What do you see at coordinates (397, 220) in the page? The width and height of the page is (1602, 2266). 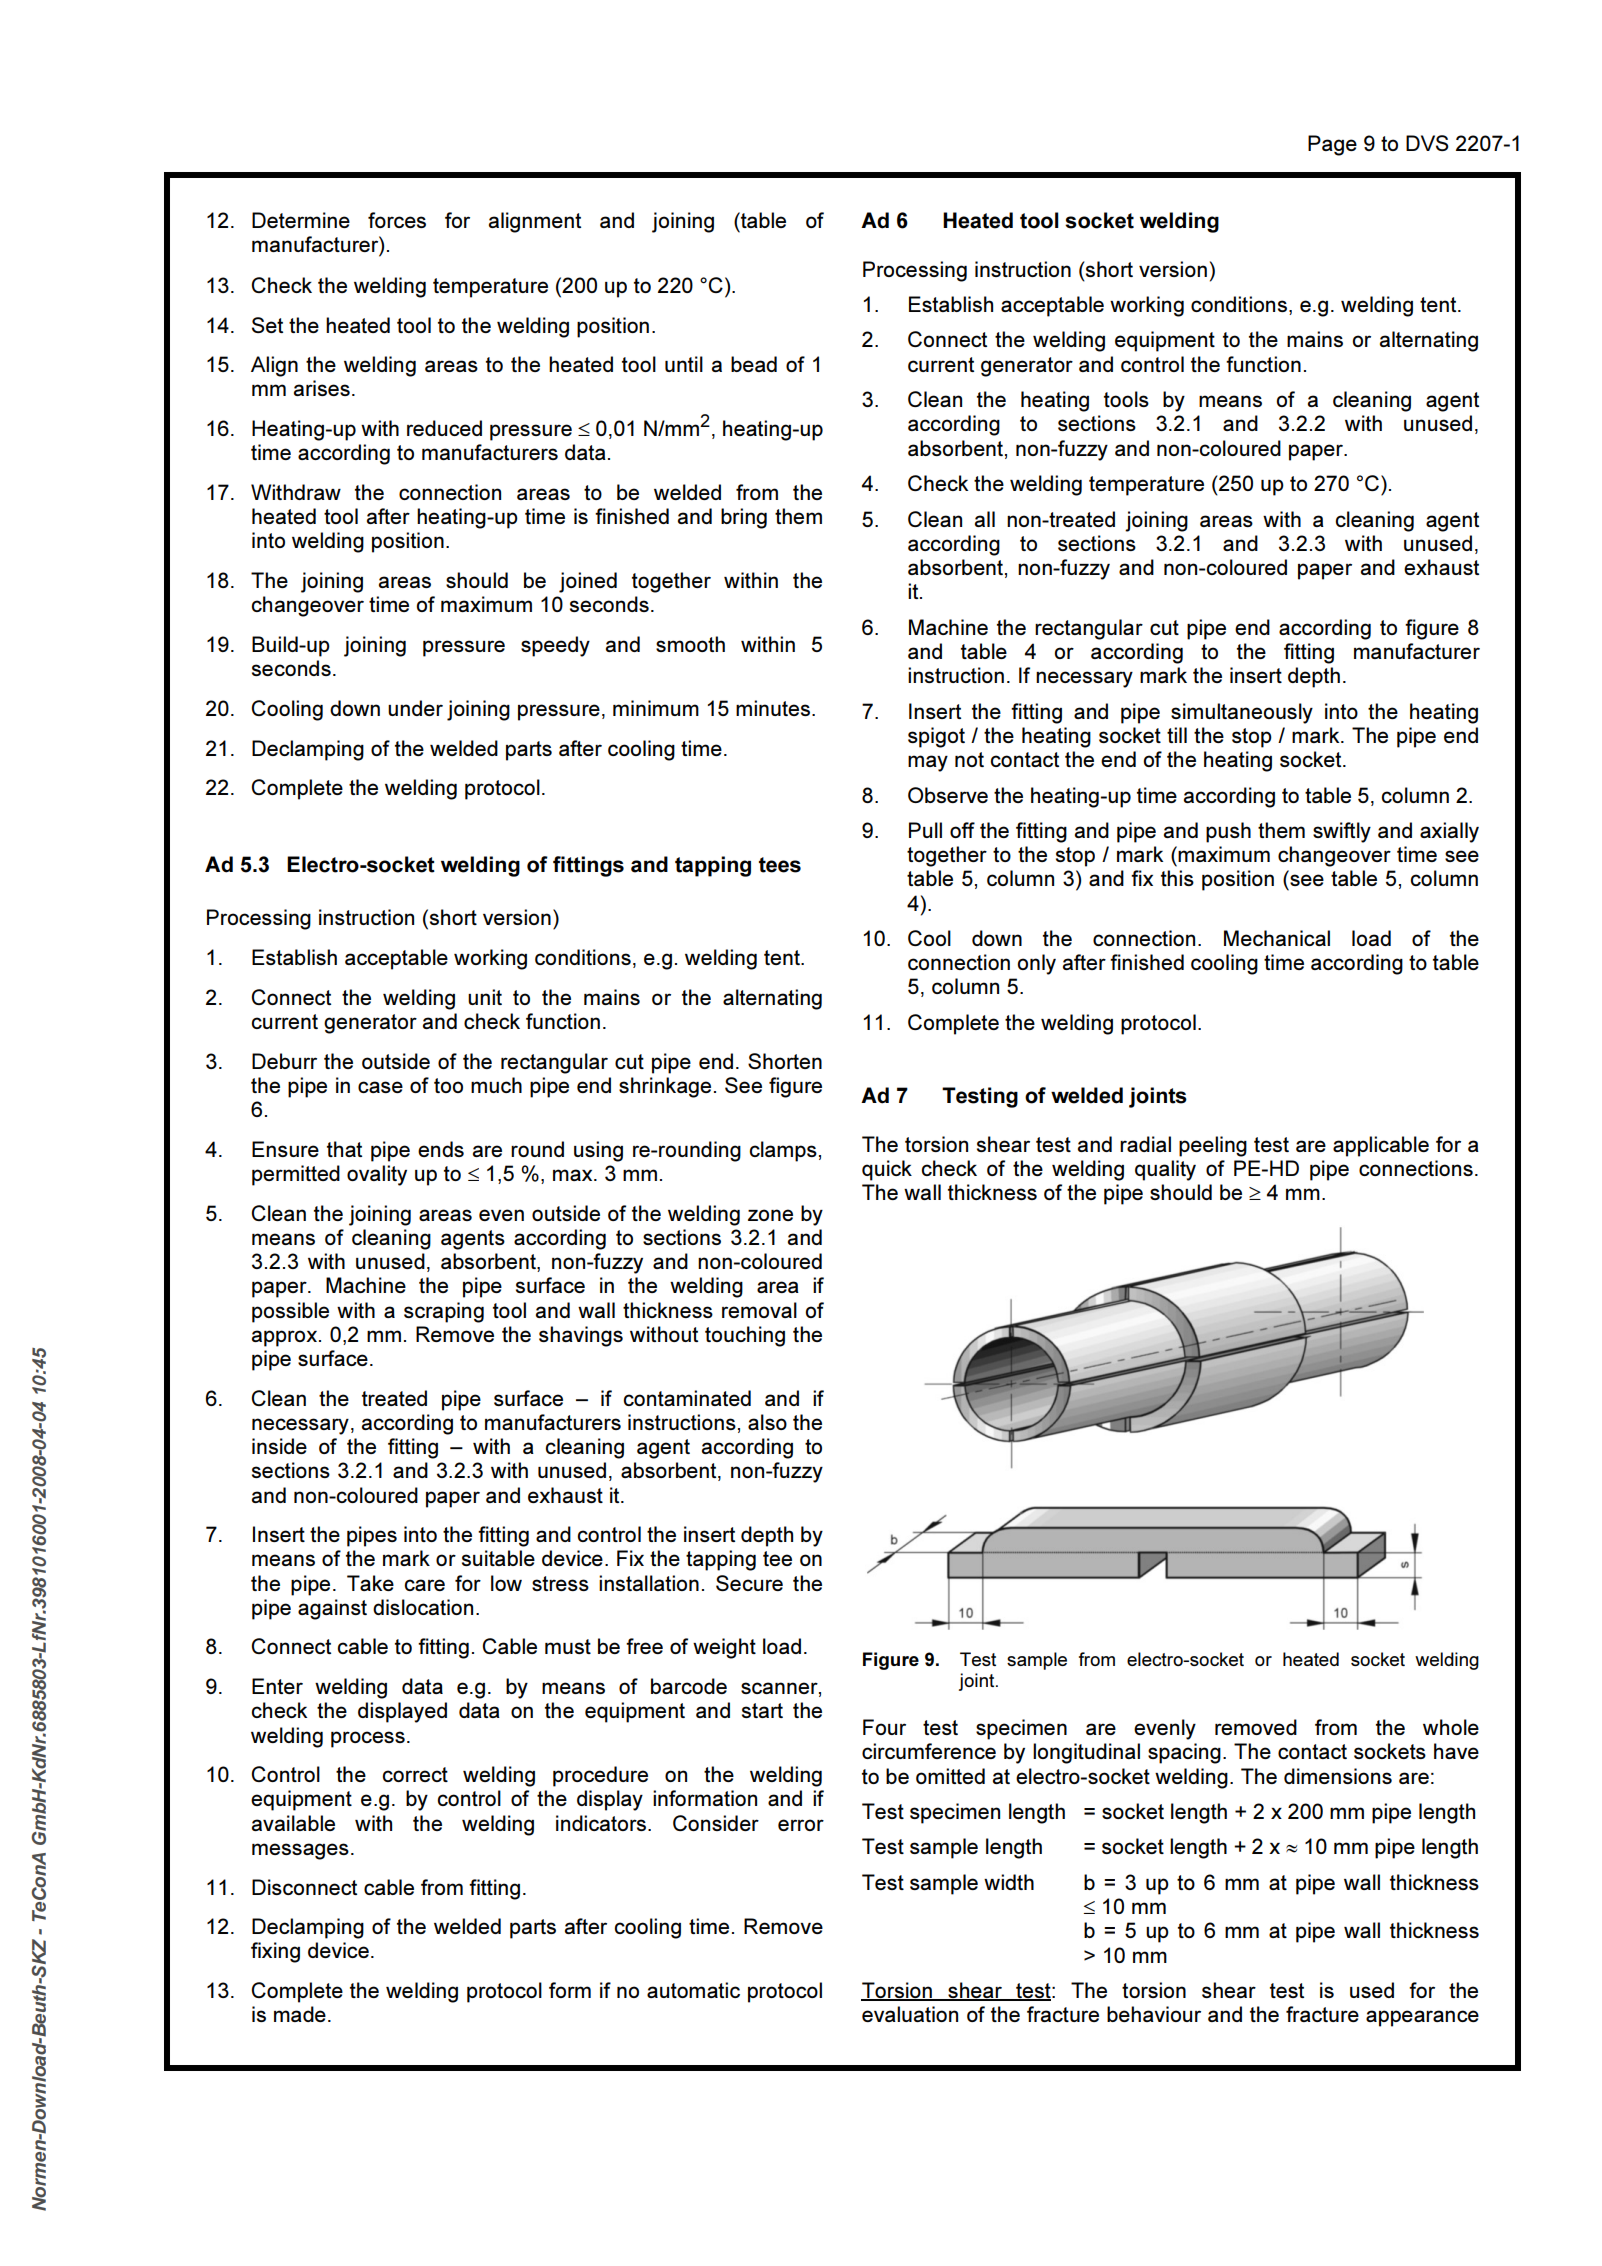 I see `forces` at bounding box center [397, 220].
